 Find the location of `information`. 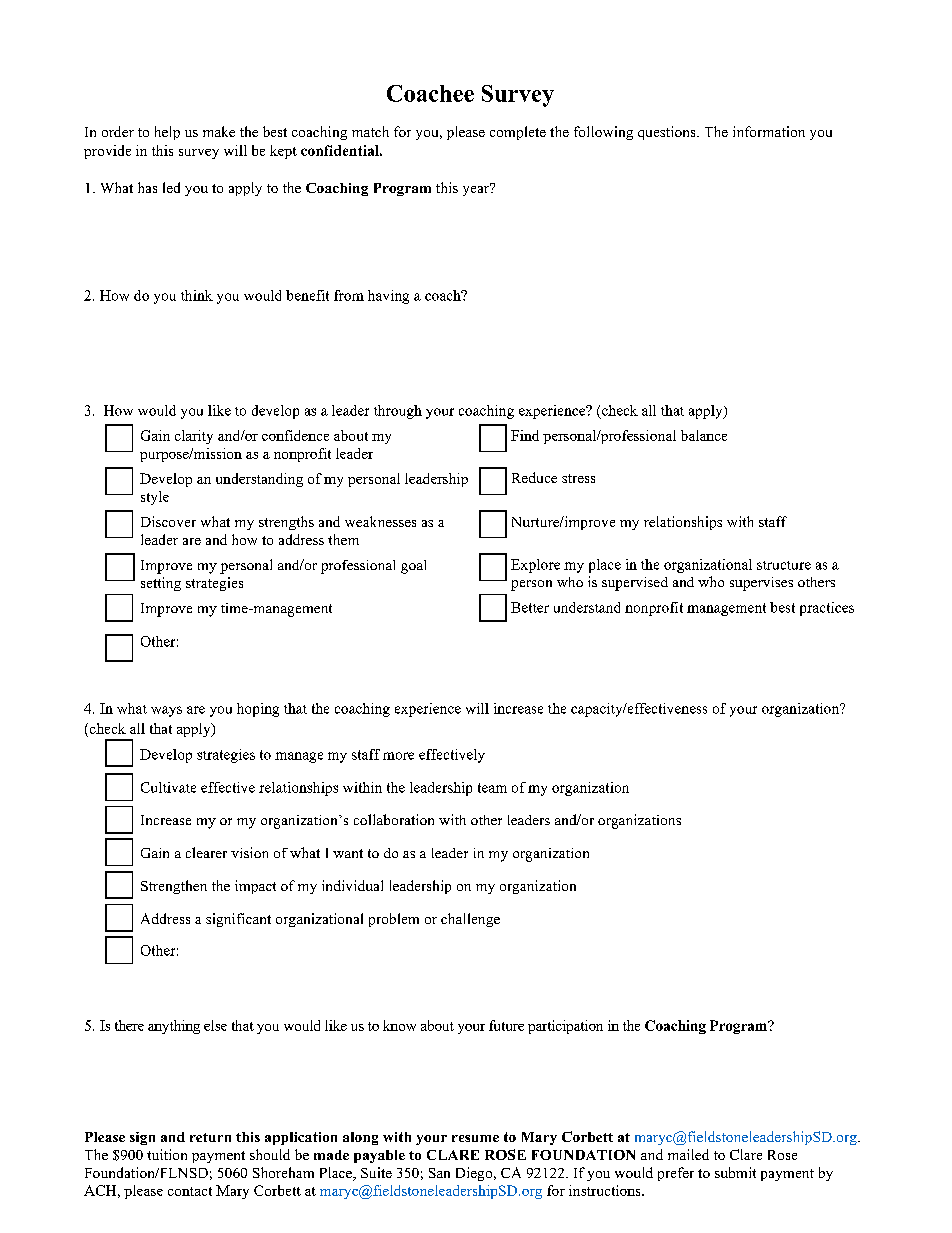

information is located at coordinates (769, 131).
